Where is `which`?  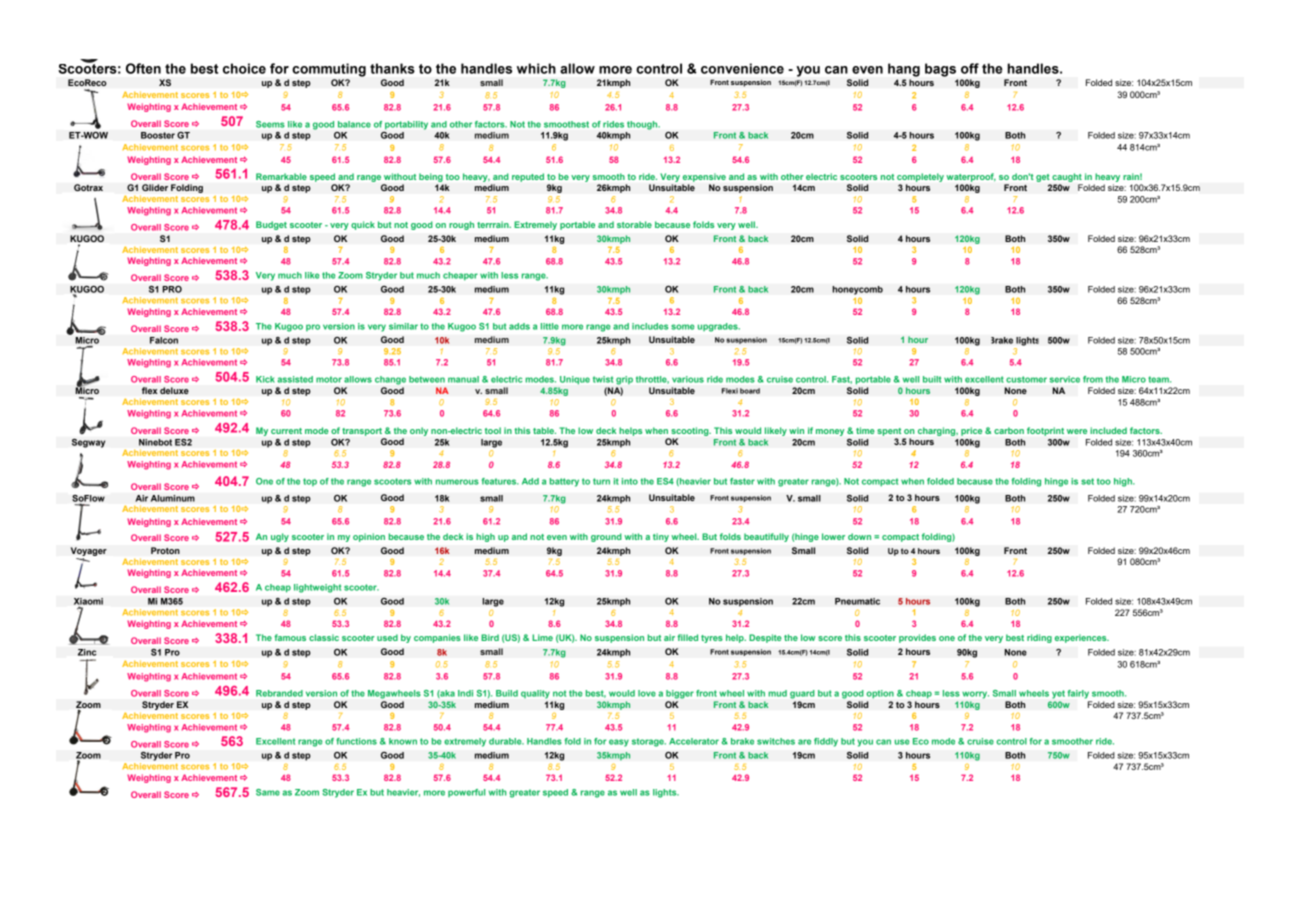 which is located at coordinates (536, 68).
